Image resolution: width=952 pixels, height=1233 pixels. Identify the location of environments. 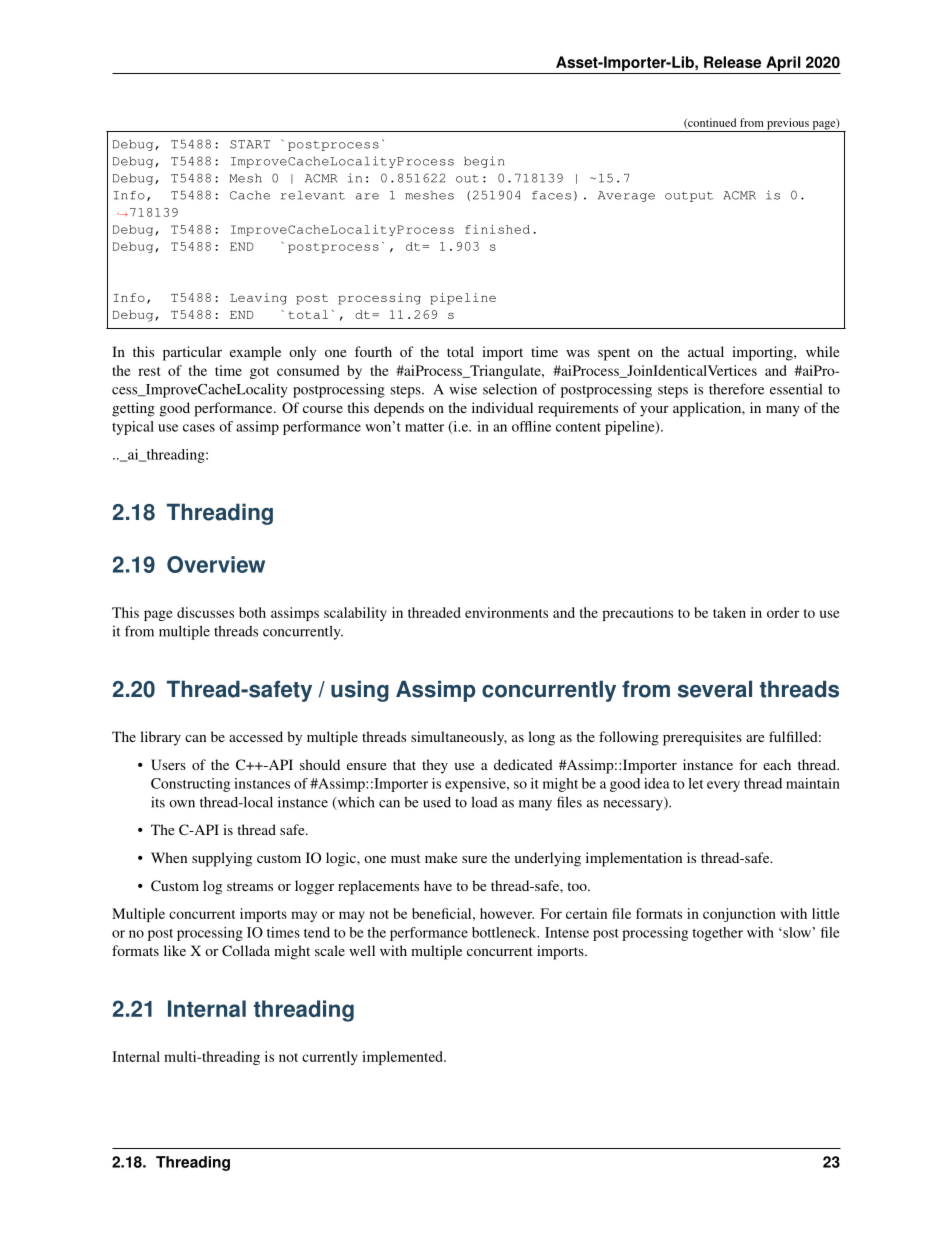
(506, 612).
